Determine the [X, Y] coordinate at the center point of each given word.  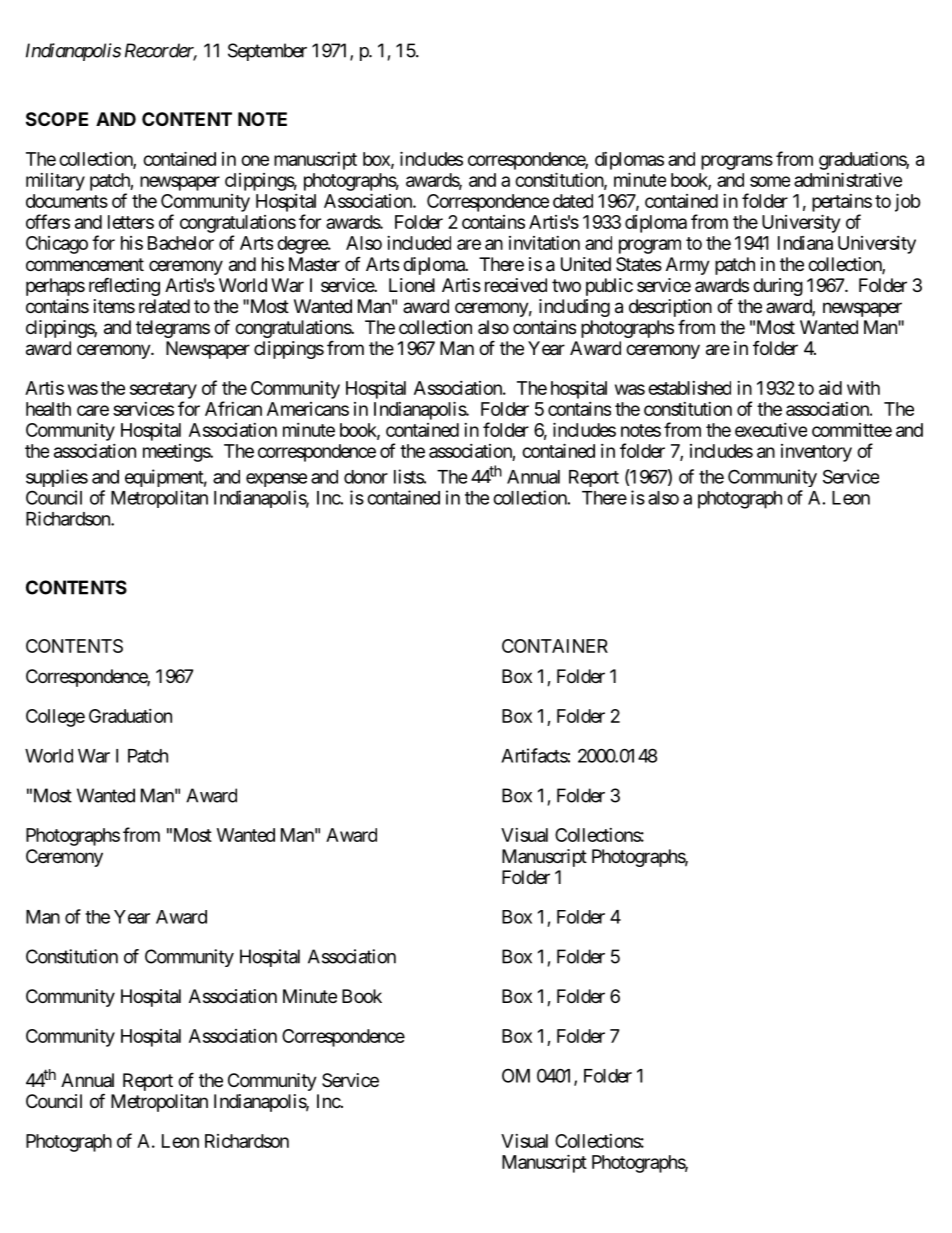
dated [573, 201]
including [574, 308]
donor [366, 477]
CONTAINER [555, 646]
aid [830, 388]
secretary [163, 390]
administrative [848, 179]
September [267, 52]
